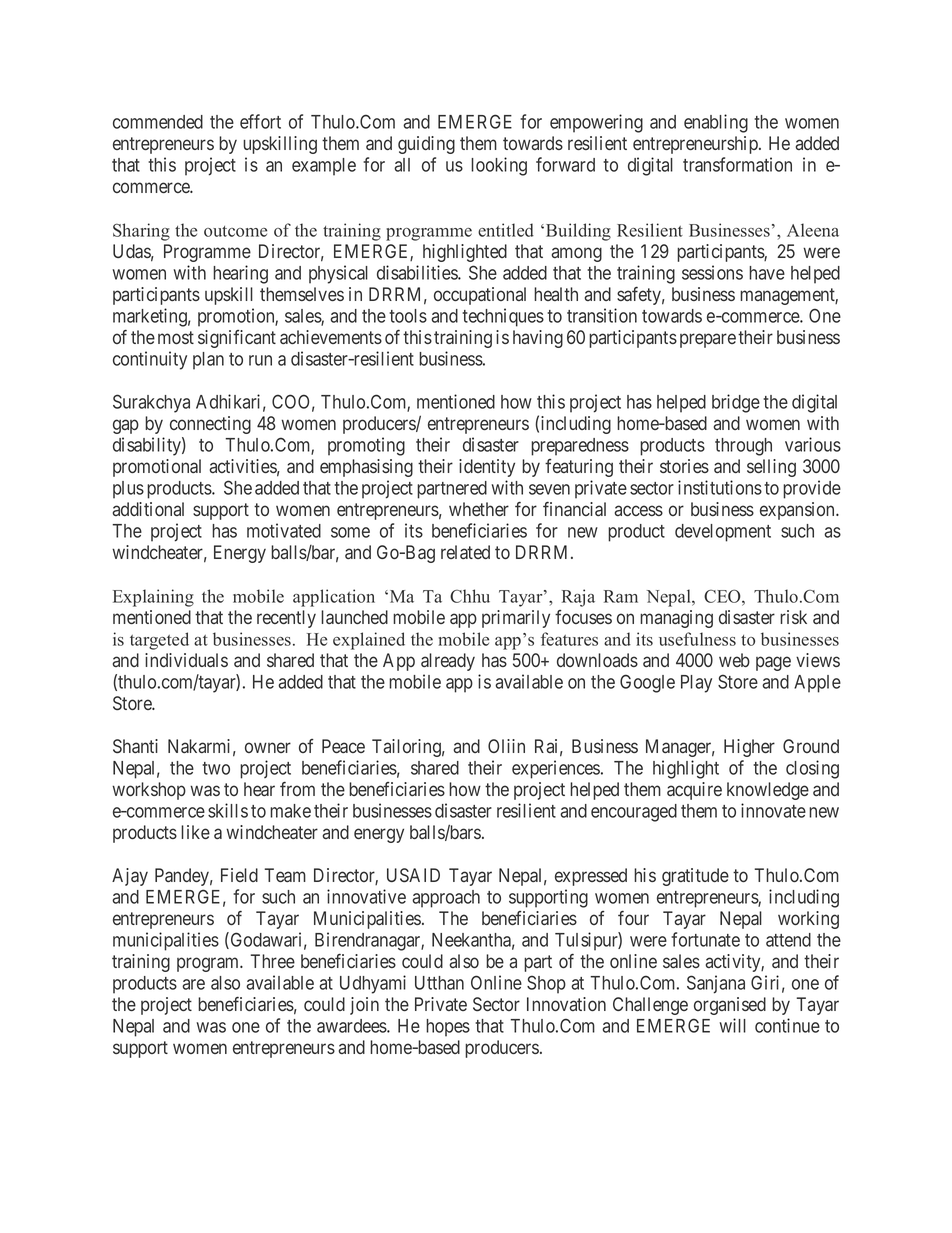 This screenshot has width=952, height=1233. Describe the element at coordinates (556, 769) in the screenshot. I see `experiences` at that location.
